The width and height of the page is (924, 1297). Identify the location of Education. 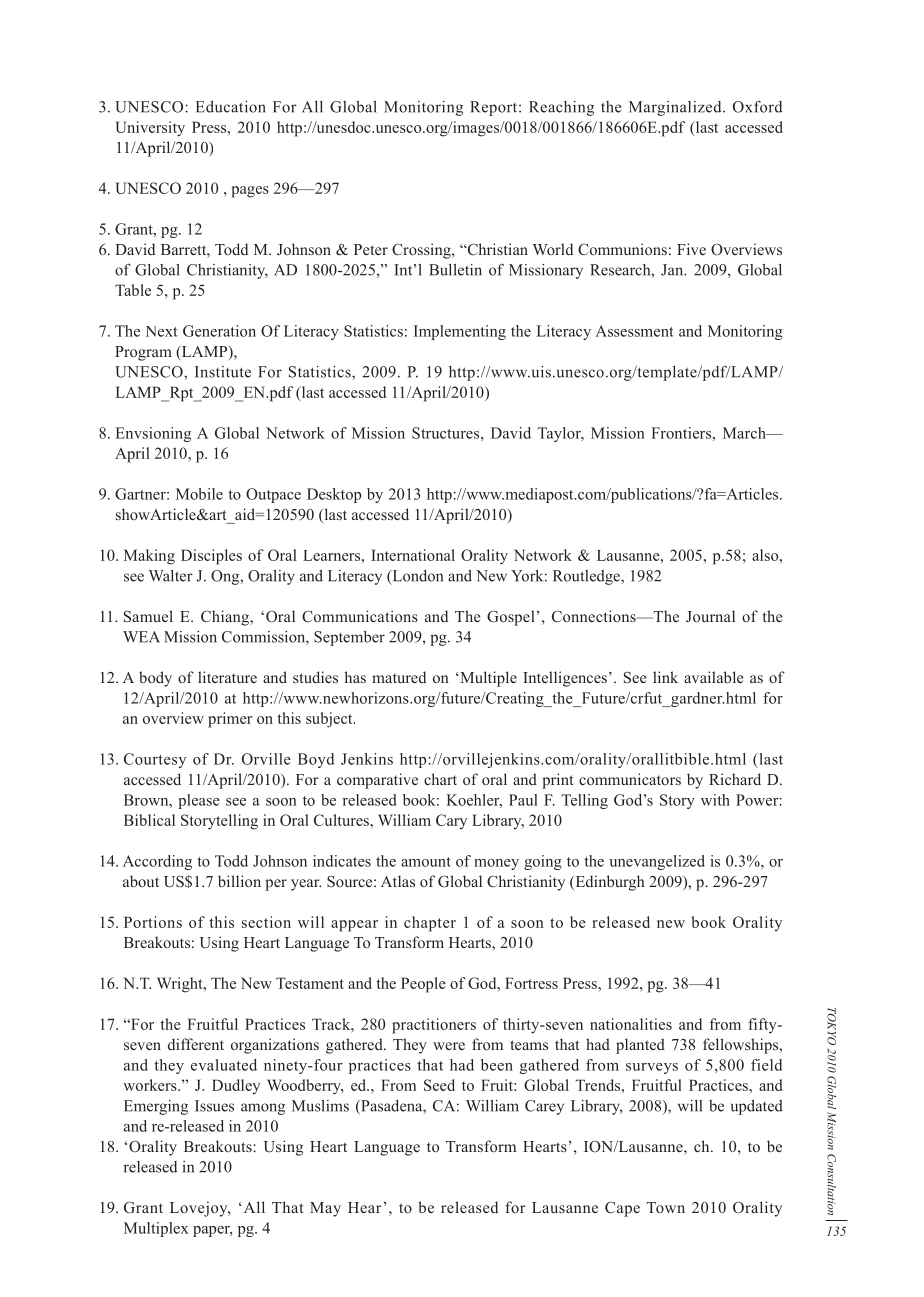
(231, 107).
